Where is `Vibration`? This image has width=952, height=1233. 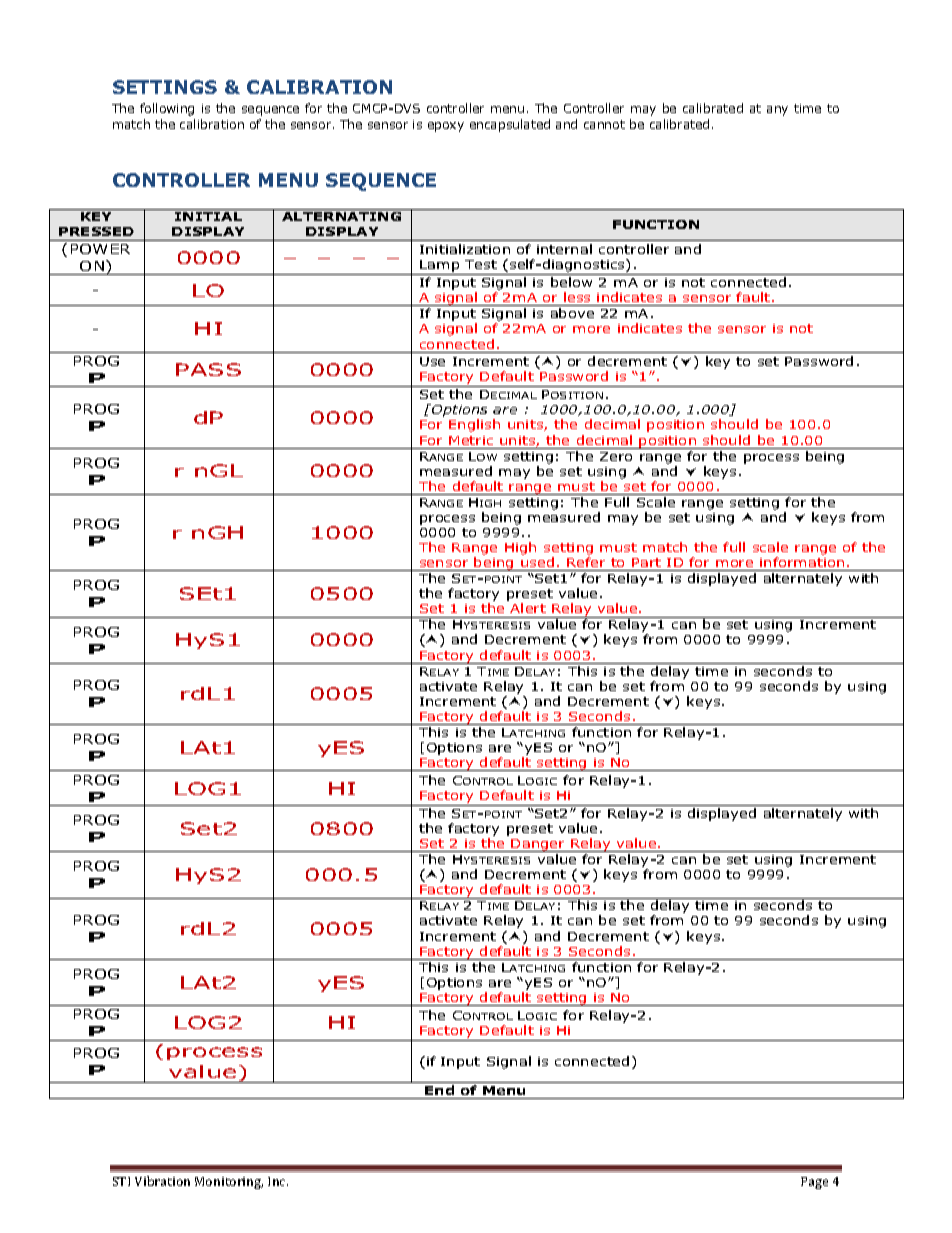 Vibration is located at coordinates (162, 1181).
